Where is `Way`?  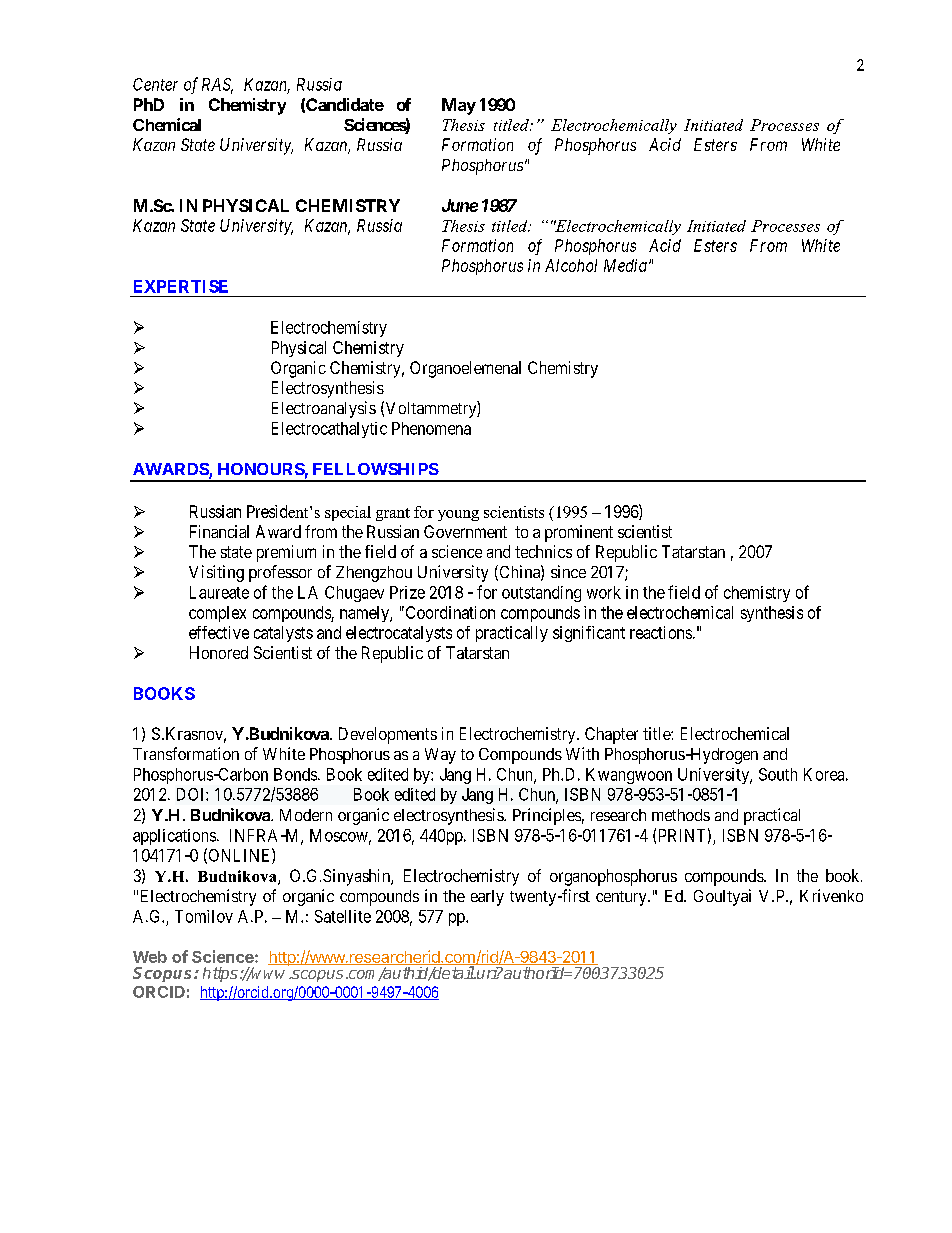 Way is located at coordinates (440, 756).
